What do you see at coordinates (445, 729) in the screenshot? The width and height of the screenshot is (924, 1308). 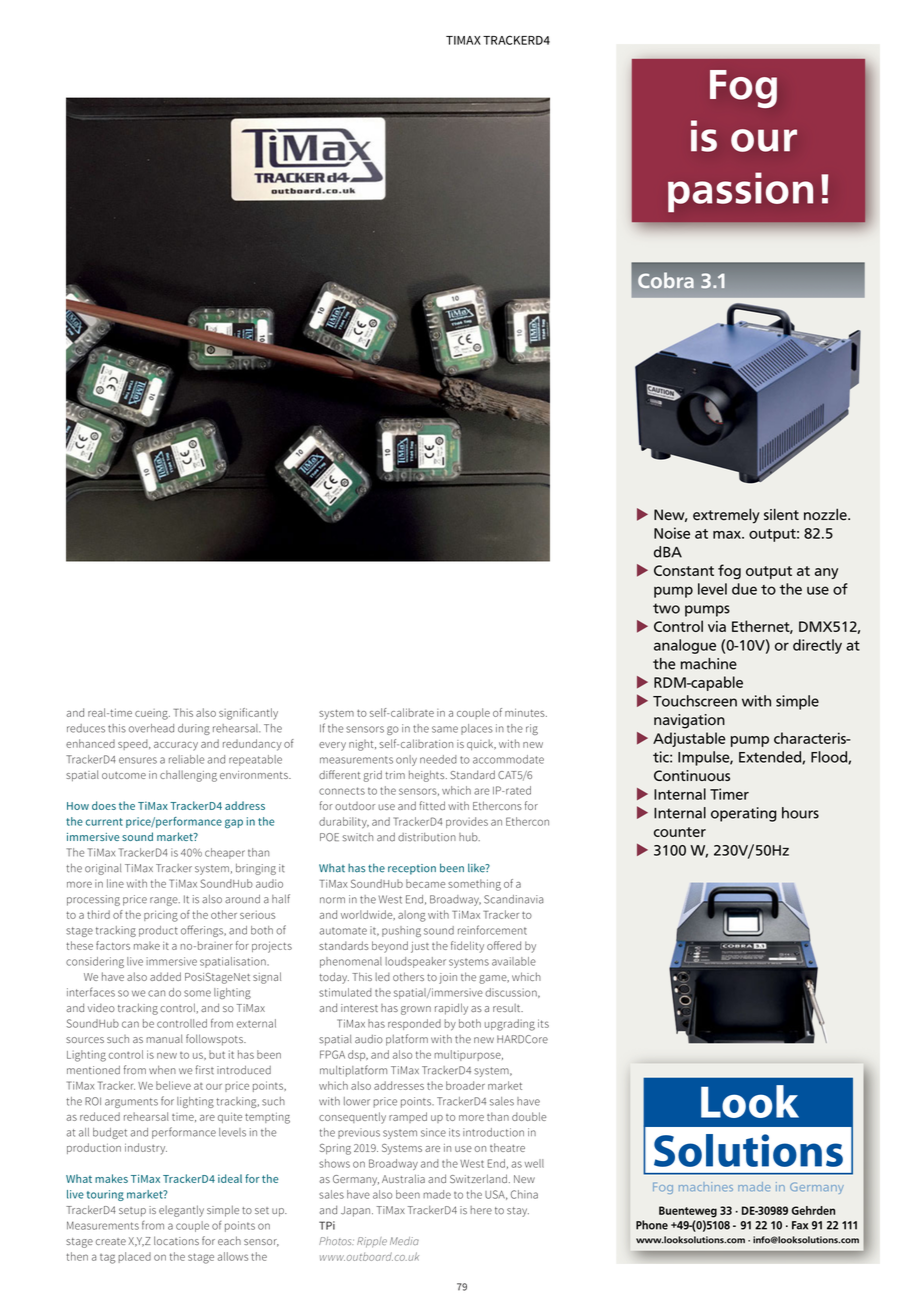 I see `same` at bounding box center [445, 729].
